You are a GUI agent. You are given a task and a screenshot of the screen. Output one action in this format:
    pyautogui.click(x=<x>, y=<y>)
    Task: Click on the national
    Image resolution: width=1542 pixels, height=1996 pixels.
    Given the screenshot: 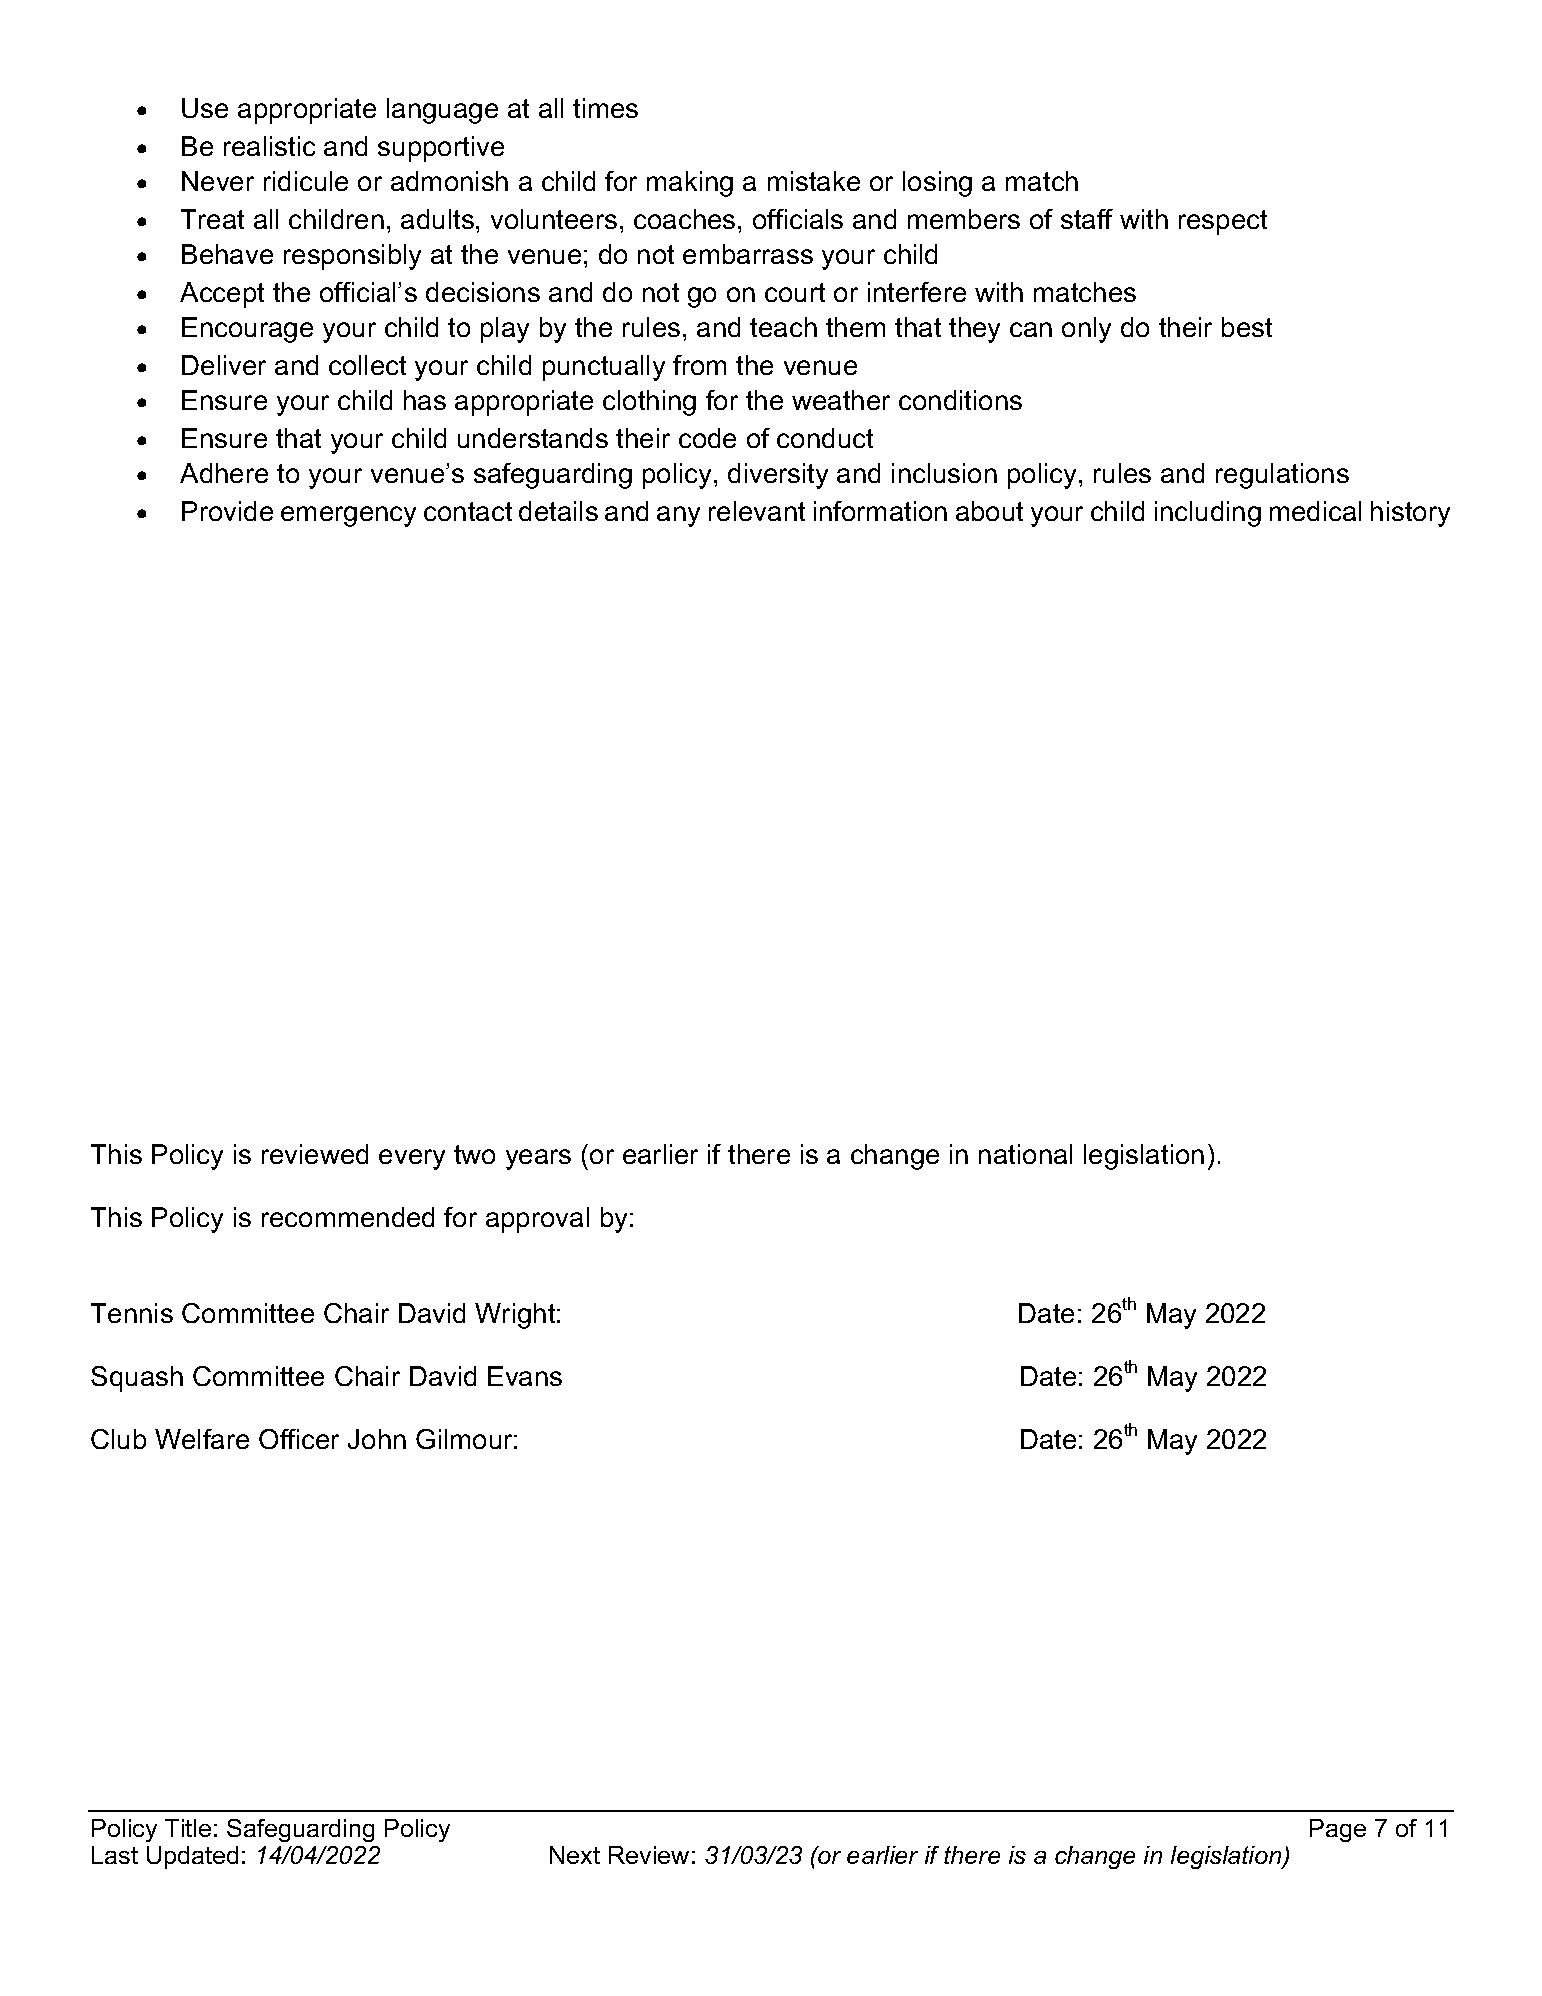 What is the action you would take?
    pyautogui.click(x=1025, y=1154)
